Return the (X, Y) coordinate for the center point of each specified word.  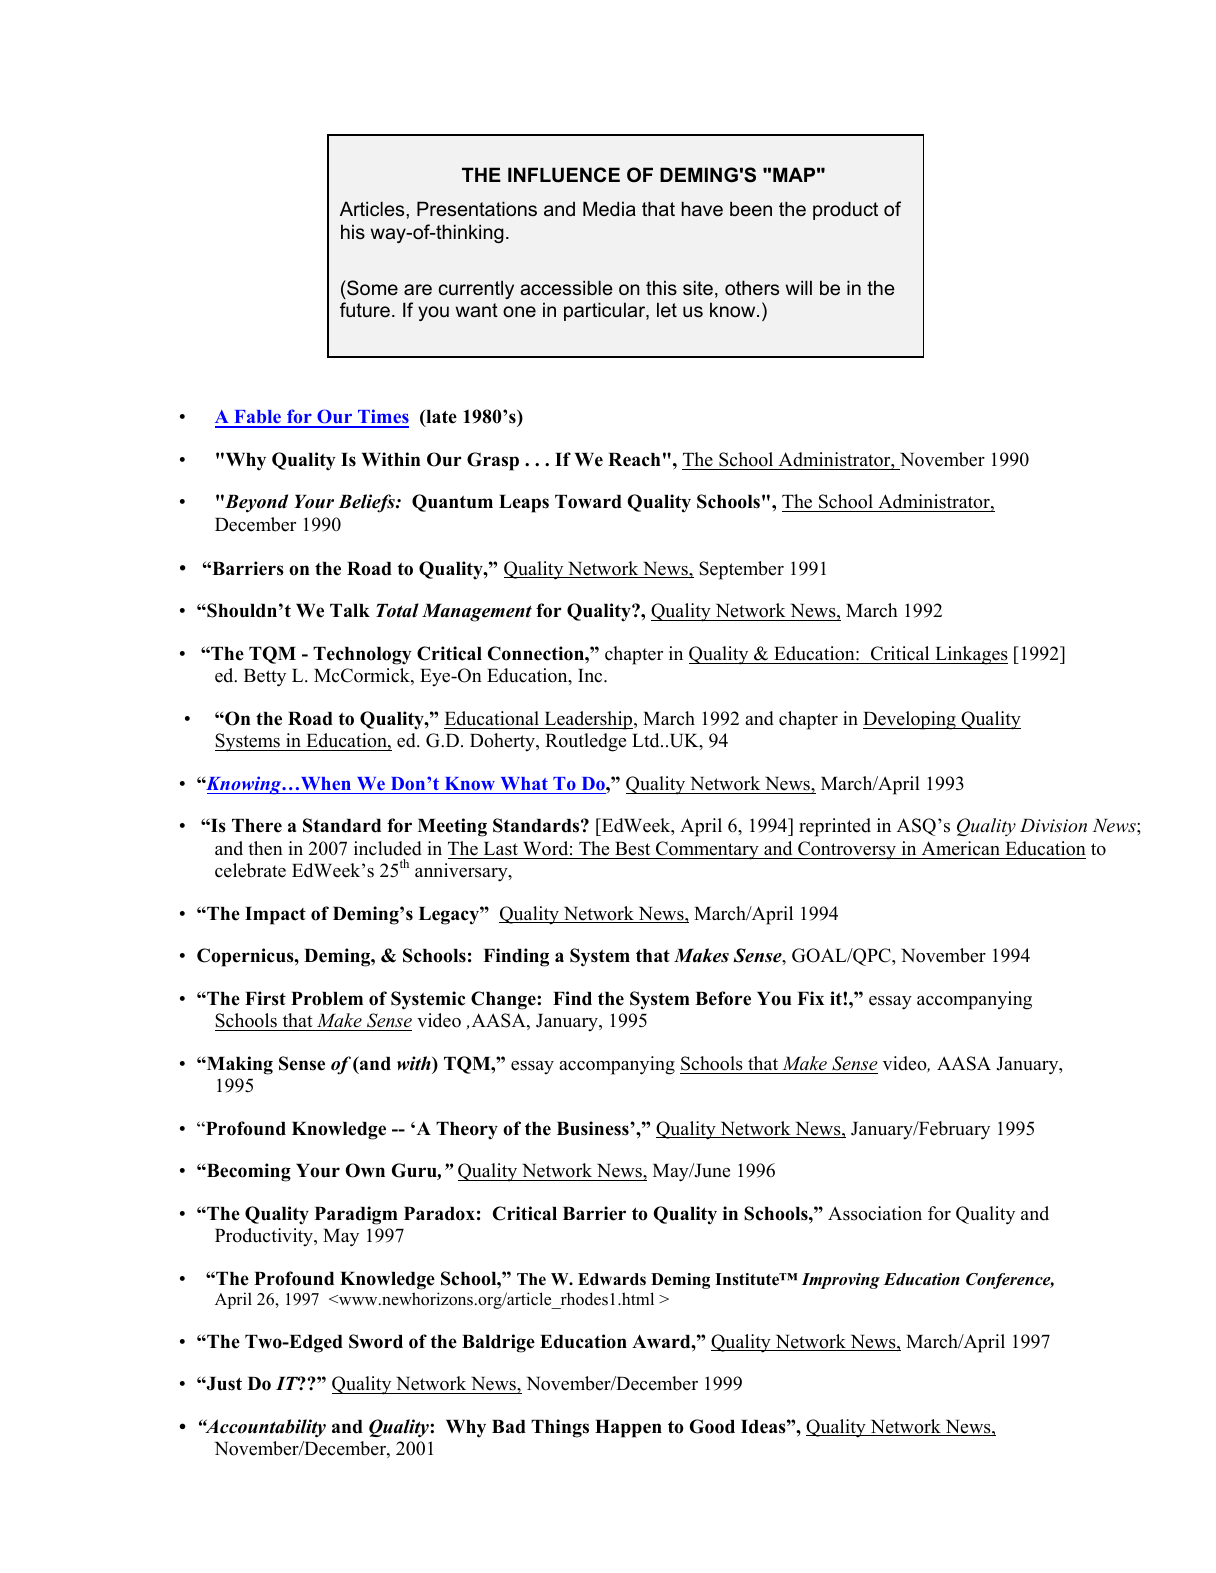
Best (632, 849)
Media (609, 209)
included (388, 848)
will (799, 287)
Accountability (264, 1428)
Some (371, 288)
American (961, 848)
